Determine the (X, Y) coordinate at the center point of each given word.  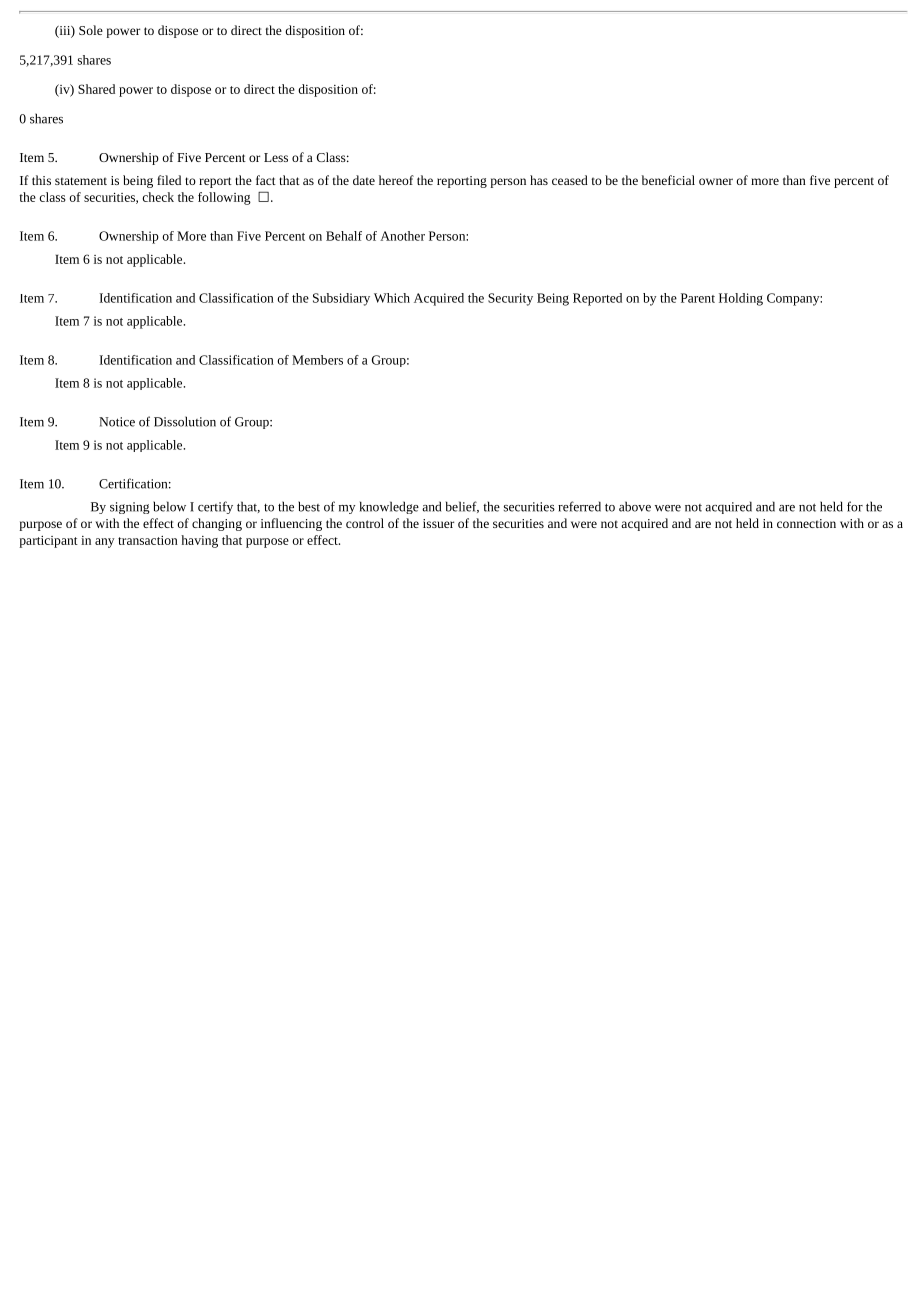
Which (392, 298)
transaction (148, 540)
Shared (96, 89)
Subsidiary (341, 299)
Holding (741, 299)
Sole (91, 30)
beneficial (668, 180)
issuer (438, 523)
